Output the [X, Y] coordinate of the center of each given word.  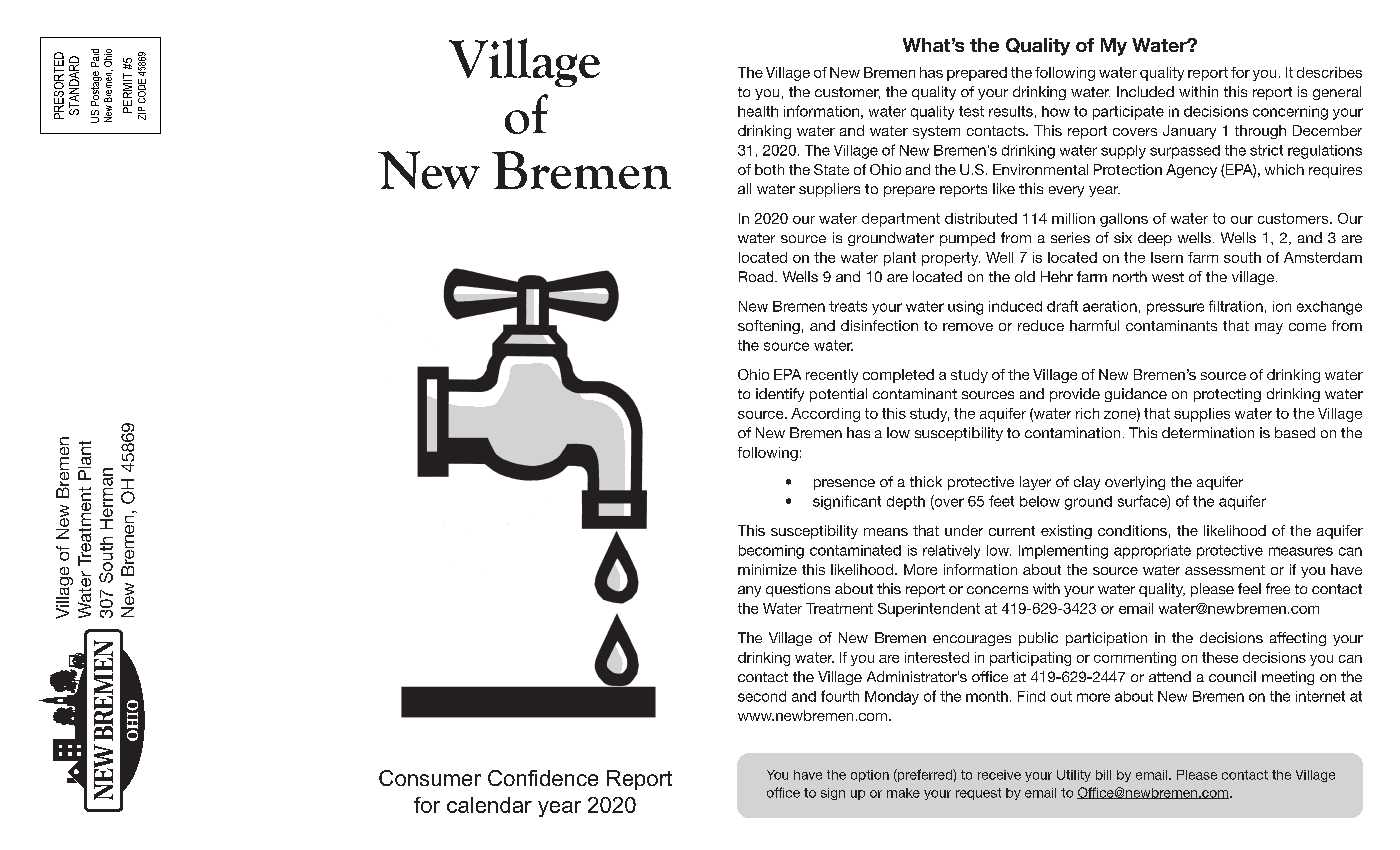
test [971, 111]
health [758, 111]
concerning [1290, 113]
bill [1103, 775]
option [870, 776]
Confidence [543, 778]
